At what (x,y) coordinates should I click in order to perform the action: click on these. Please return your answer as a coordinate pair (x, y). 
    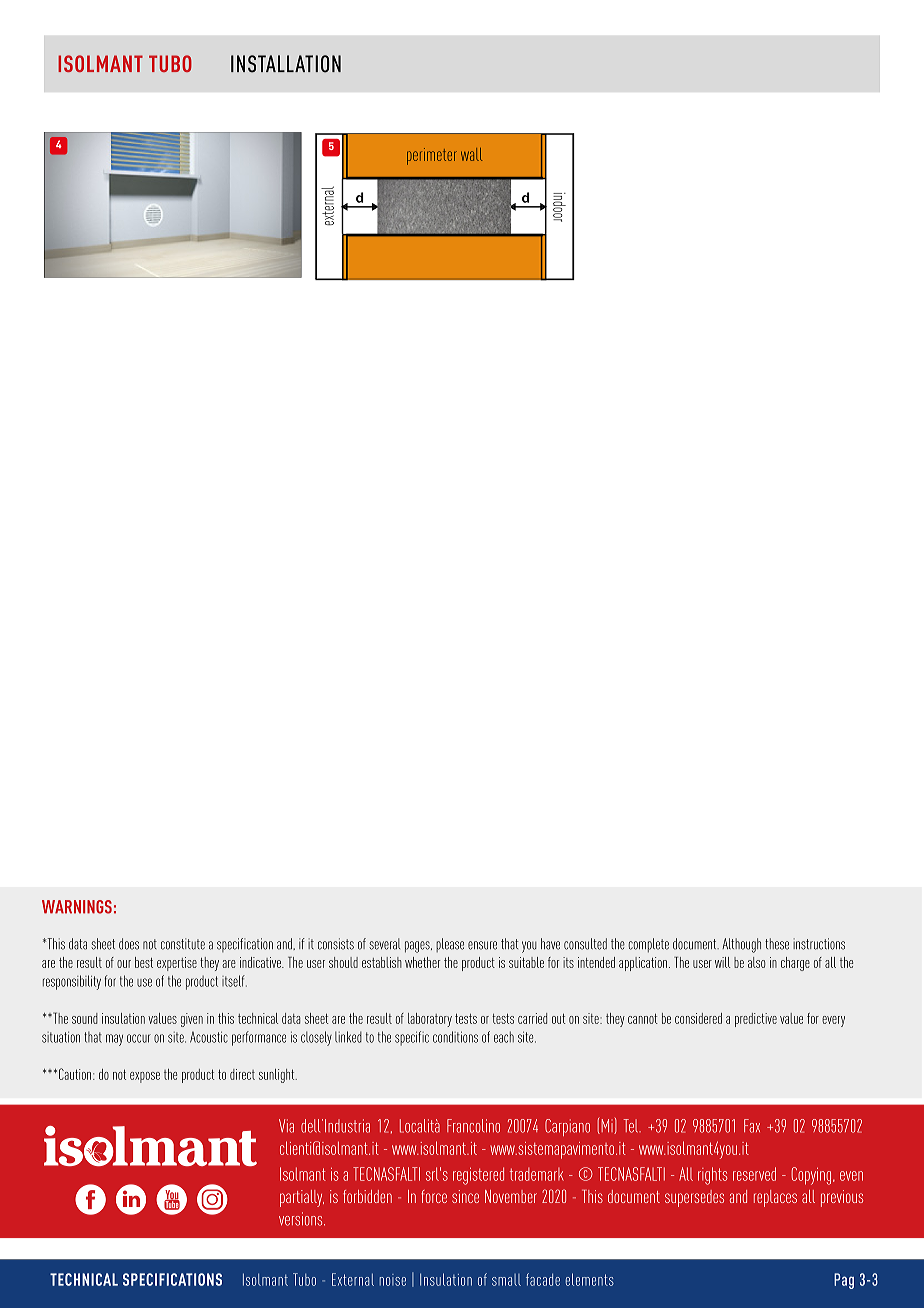
    Looking at the image, I should click on (777, 944).
